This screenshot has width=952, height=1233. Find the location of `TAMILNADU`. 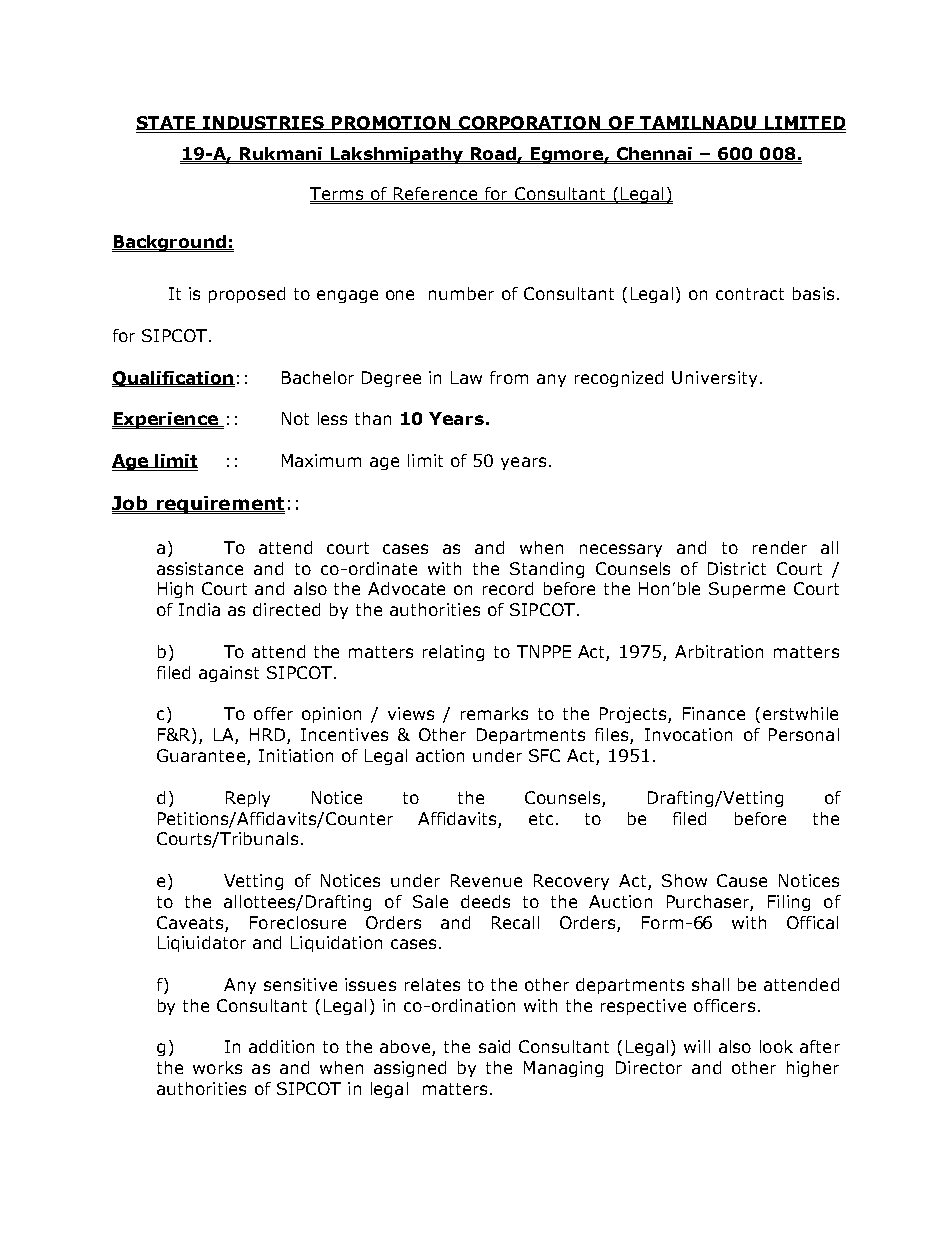

TAMILNADU is located at coordinates (698, 123).
